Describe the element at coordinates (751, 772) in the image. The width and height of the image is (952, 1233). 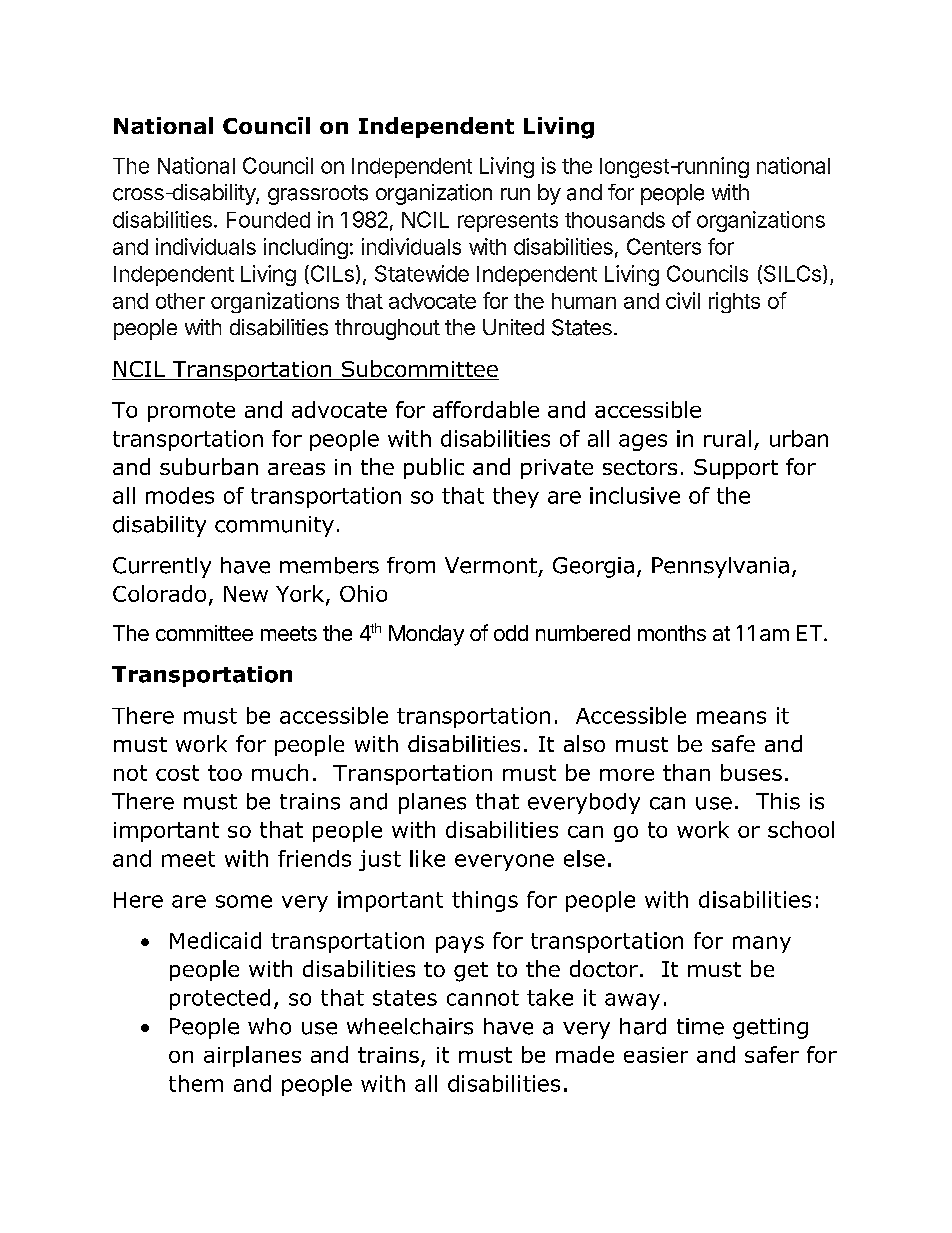
I see `buses` at that location.
